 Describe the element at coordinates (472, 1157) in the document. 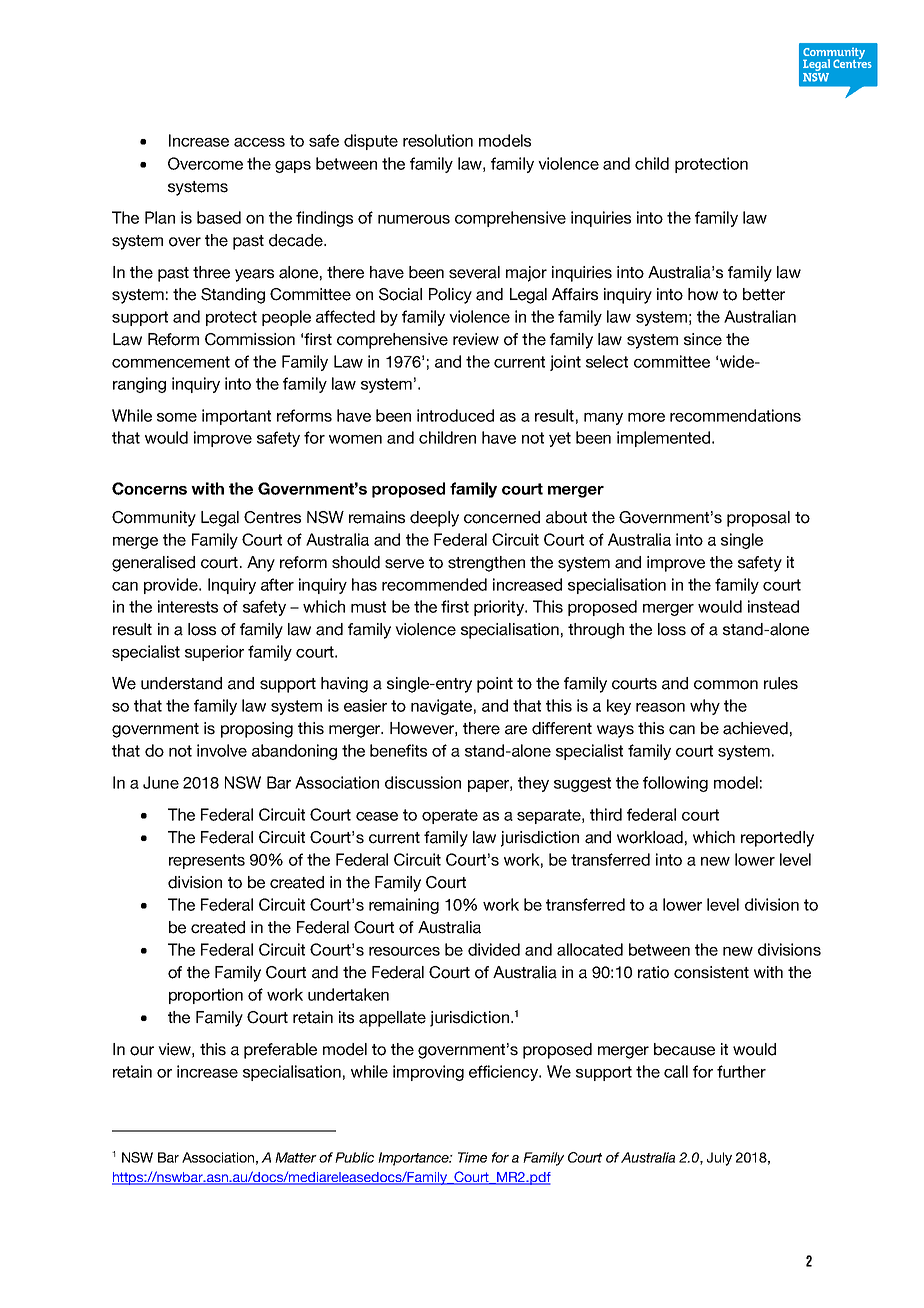

I see `Time` at that location.
